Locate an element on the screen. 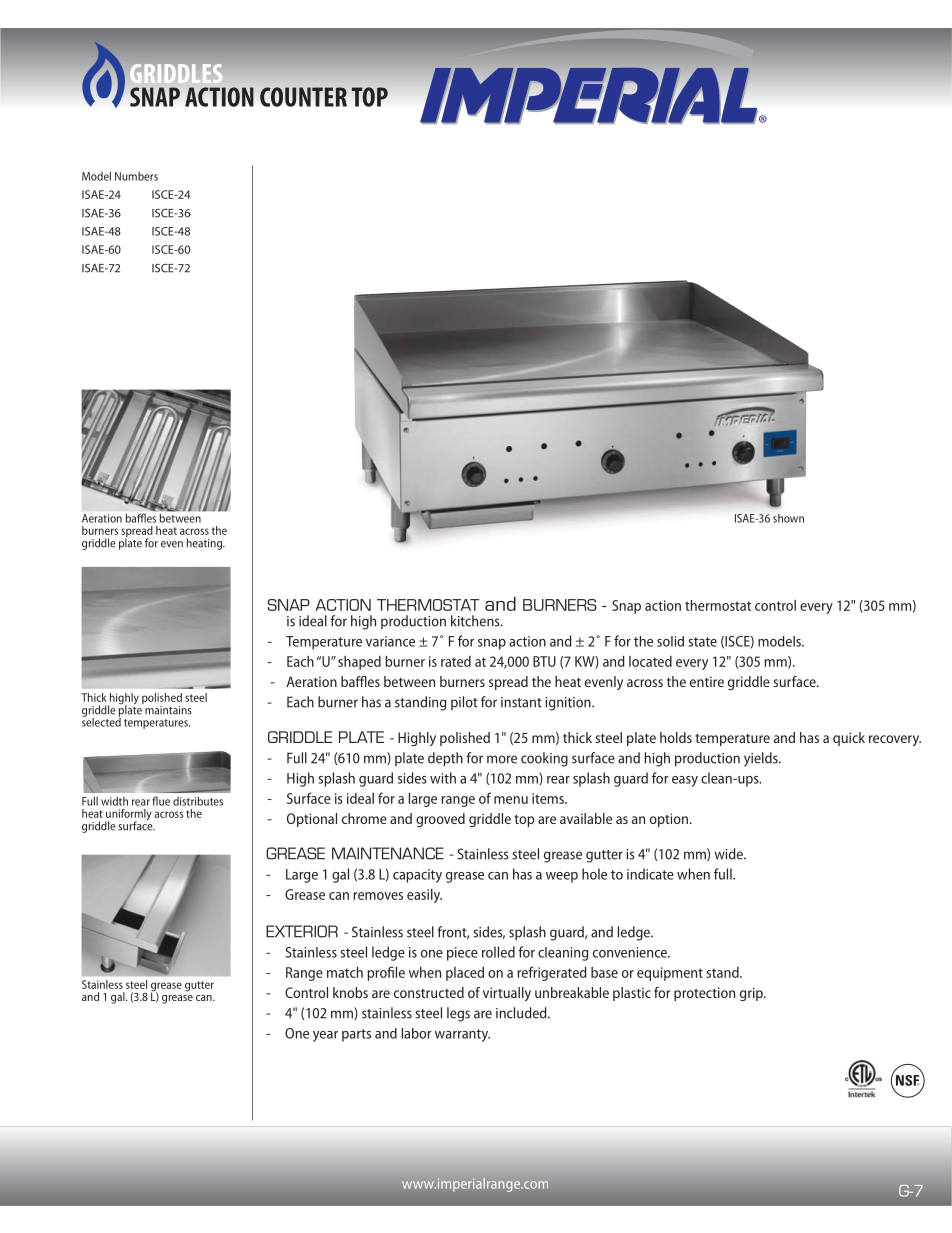 The width and height of the screenshot is (952, 1233). variance is located at coordinates (390, 641).
